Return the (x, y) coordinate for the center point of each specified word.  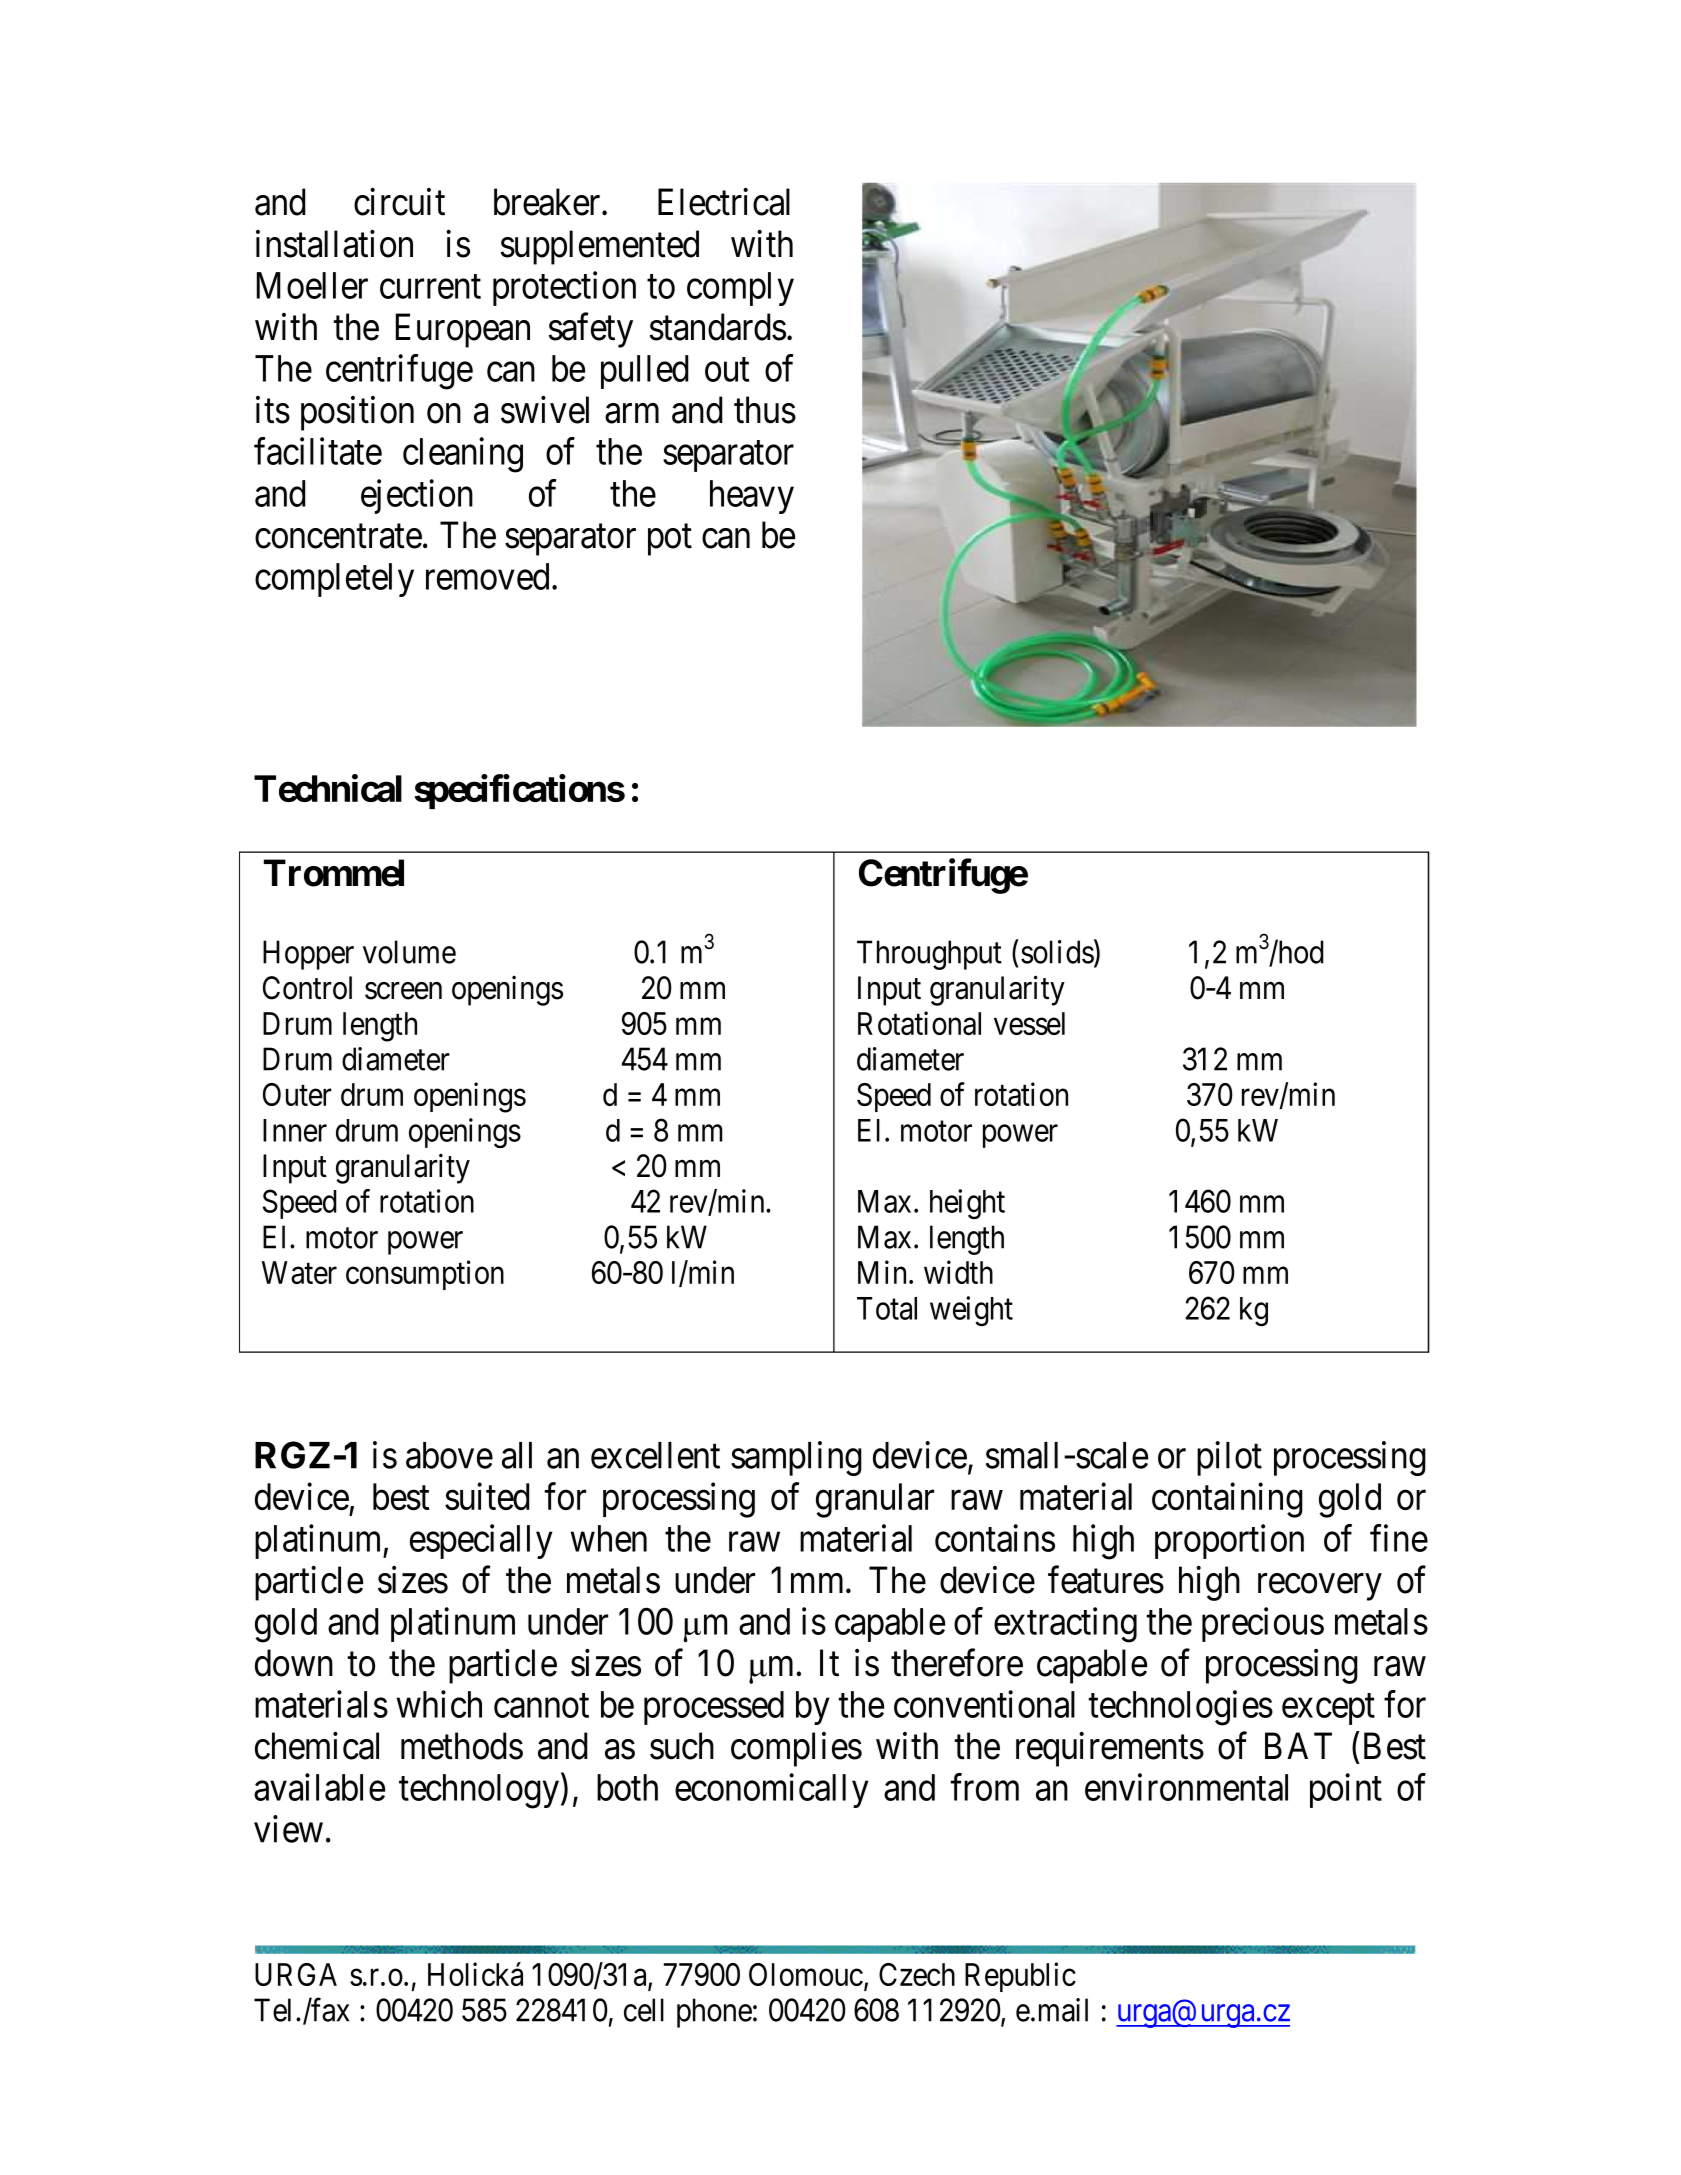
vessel (1029, 1023)
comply (740, 289)
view (288, 1829)
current (430, 287)
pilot (1229, 1458)
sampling (796, 1458)
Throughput (929, 955)
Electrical (724, 202)
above (449, 1455)
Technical (328, 788)
